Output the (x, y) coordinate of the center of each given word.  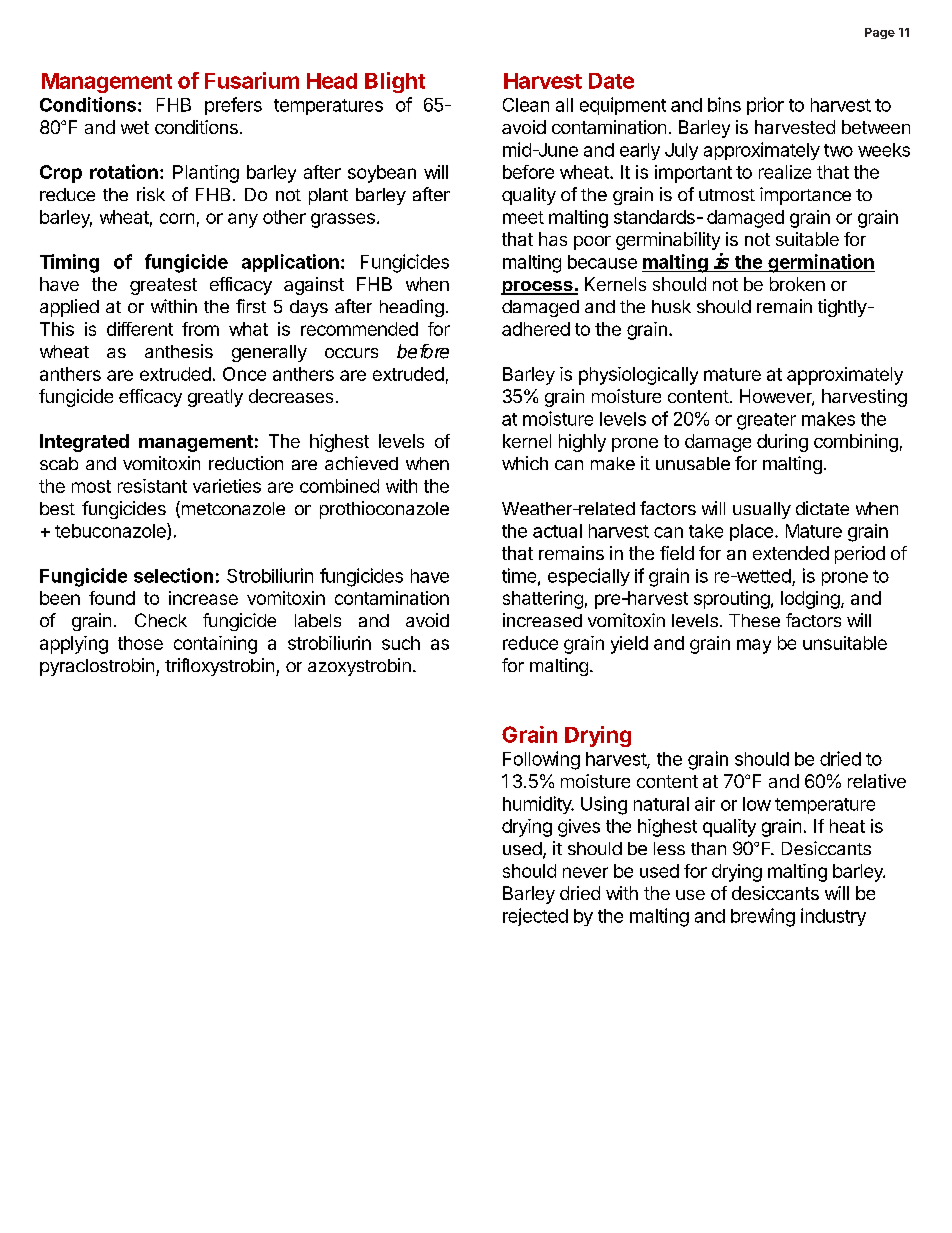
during (782, 443)
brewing (763, 917)
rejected (535, 917)
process (538, 288)
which (525, 463)
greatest (163, 286)
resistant (152, 486)
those (140, 643)
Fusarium (252, 80)
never (585, 872)
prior (765, 106)
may (754, 646)
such (401, 643)
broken (797, 284)
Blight (395, 82)
